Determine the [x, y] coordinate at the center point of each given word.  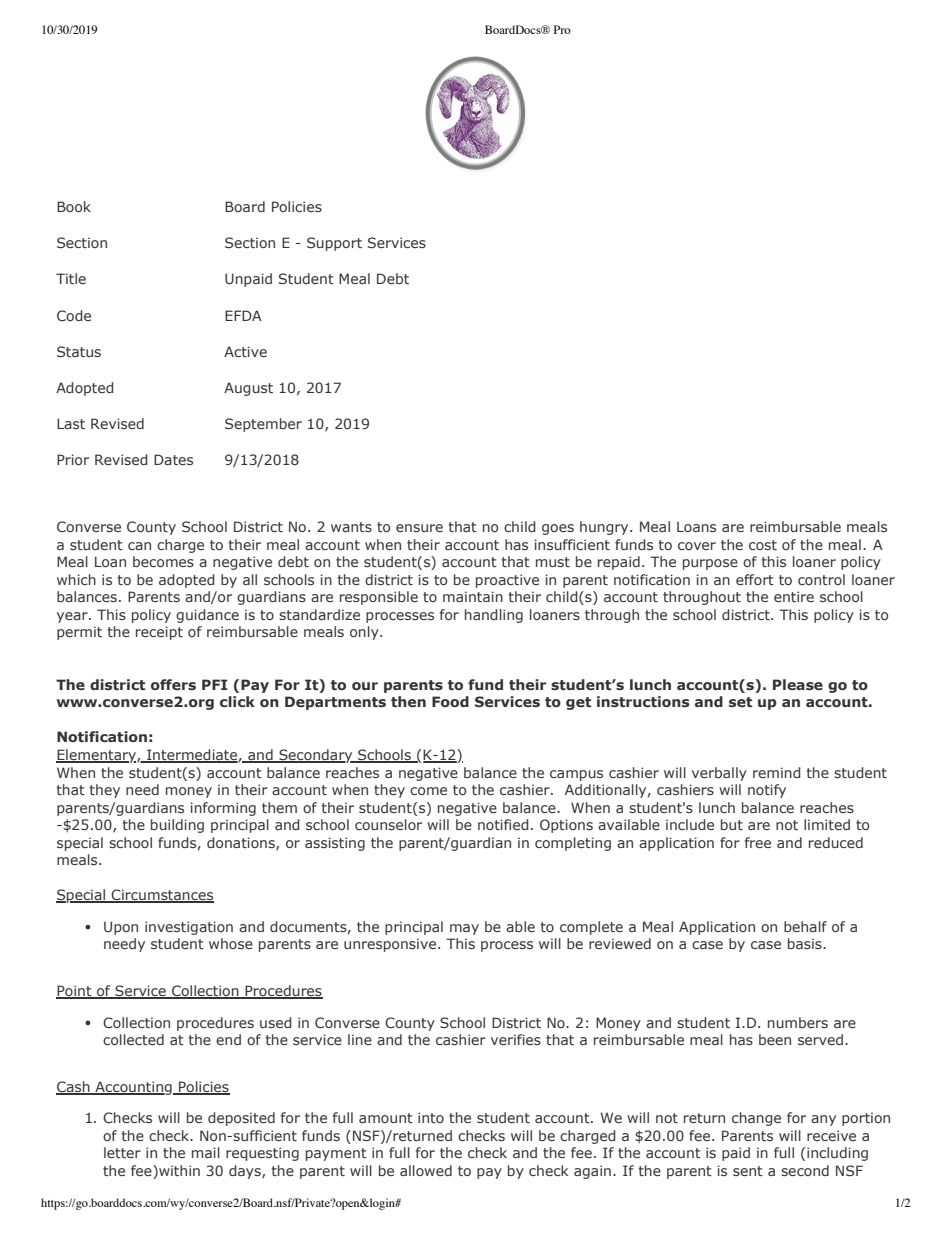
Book [74, 206]
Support [334, 244]
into [431, 1117]
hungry [605, 528]
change [756, 1119]
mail [206, 1152]
